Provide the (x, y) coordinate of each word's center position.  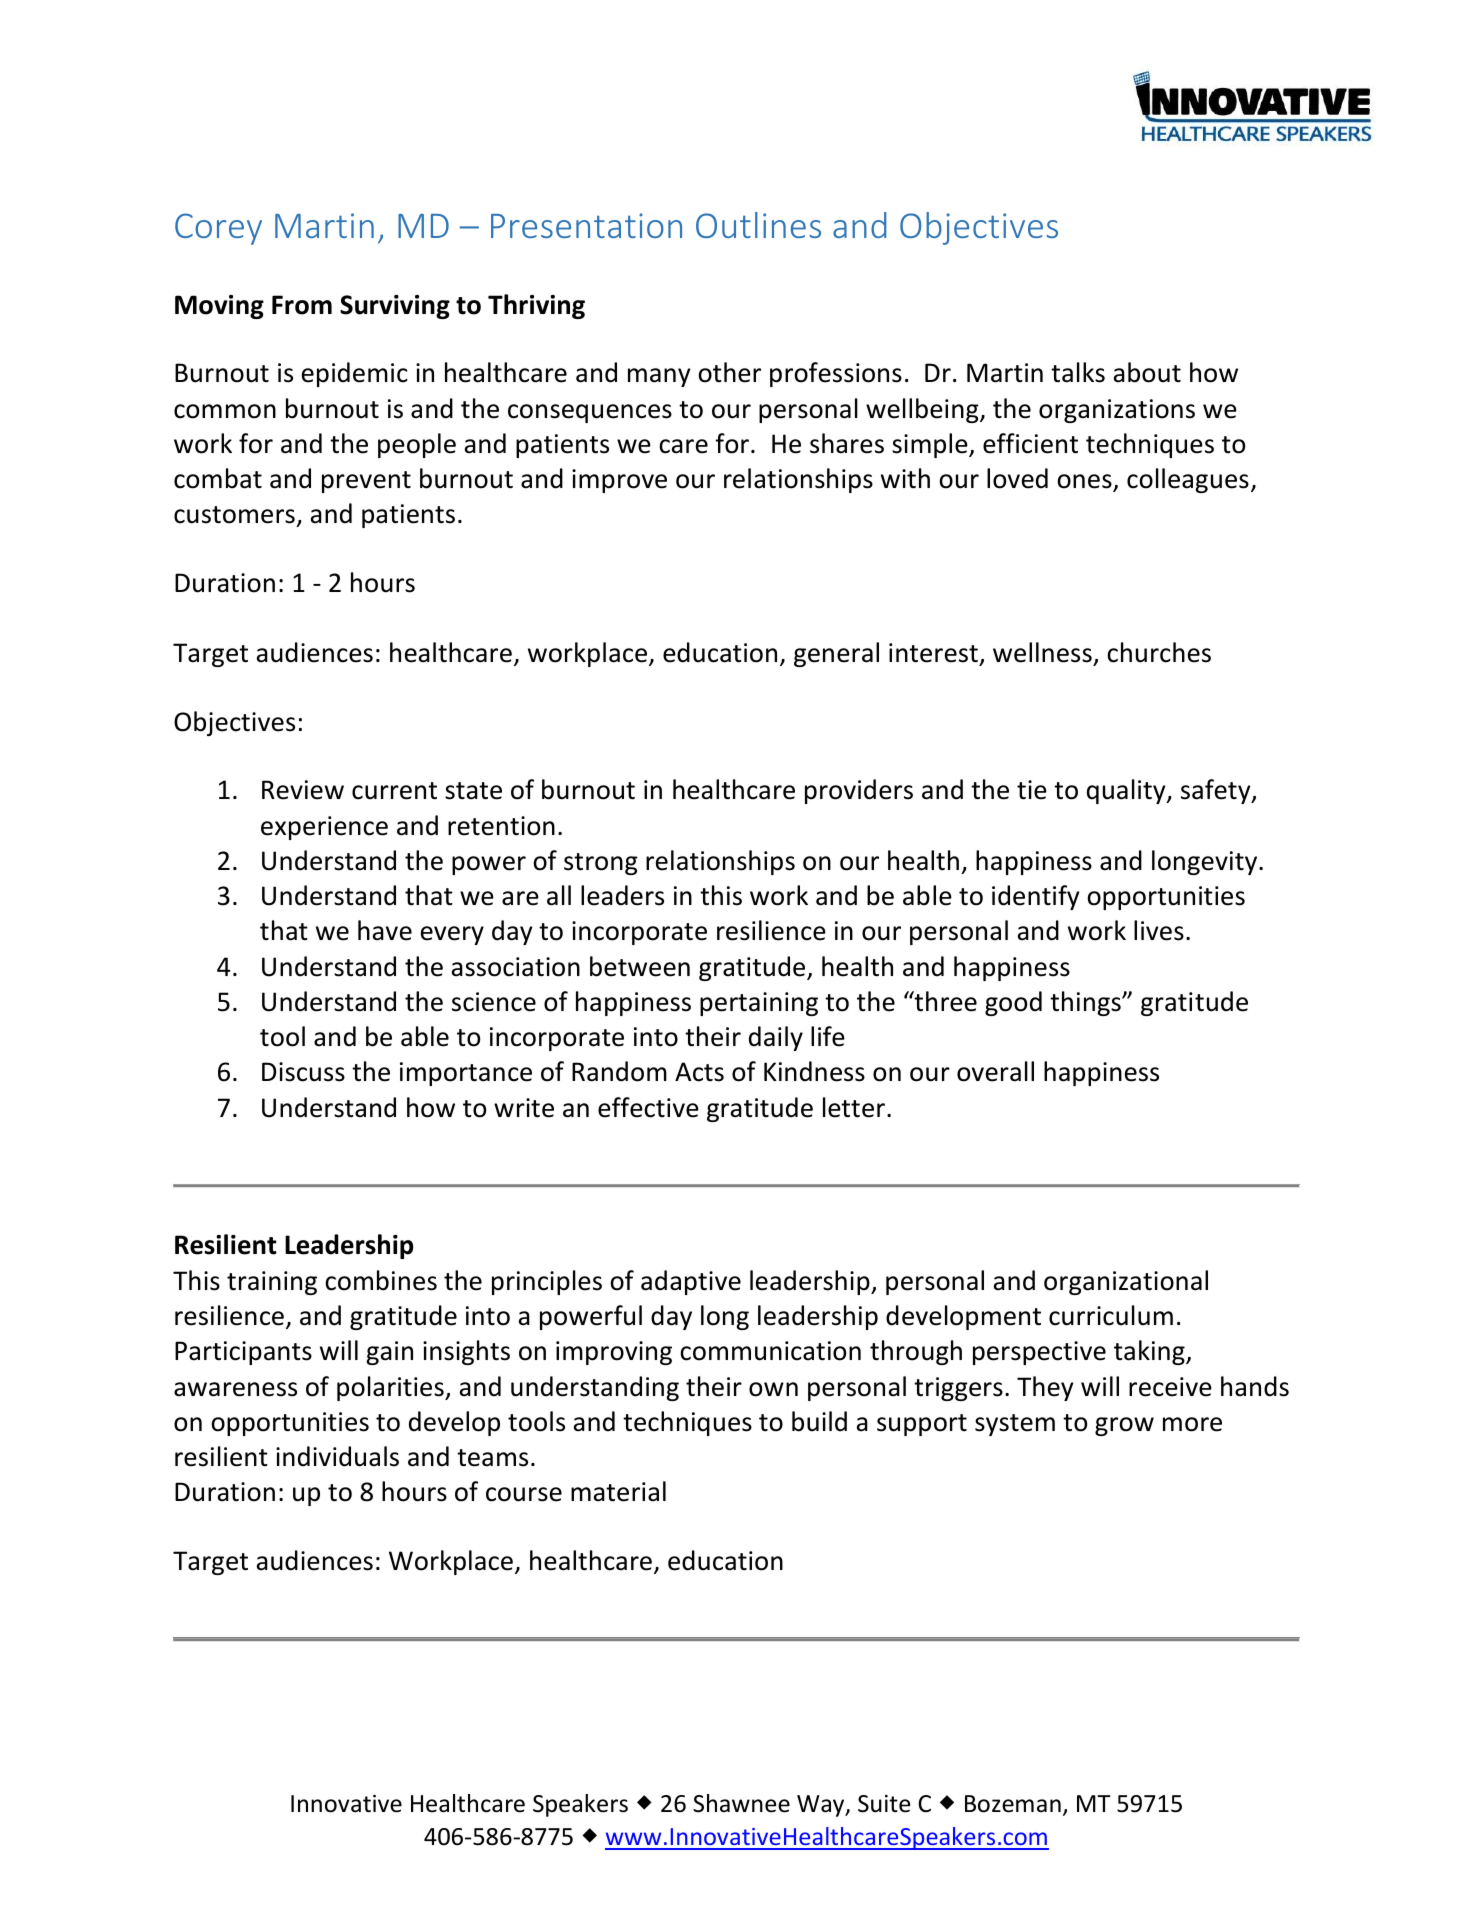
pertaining (759, 1004)
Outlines (758, 225)
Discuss (303, 1072)
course (524, 1494)
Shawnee (741, 1803)
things (1086, 1003)
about (1147, 372)
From (302, 305)
